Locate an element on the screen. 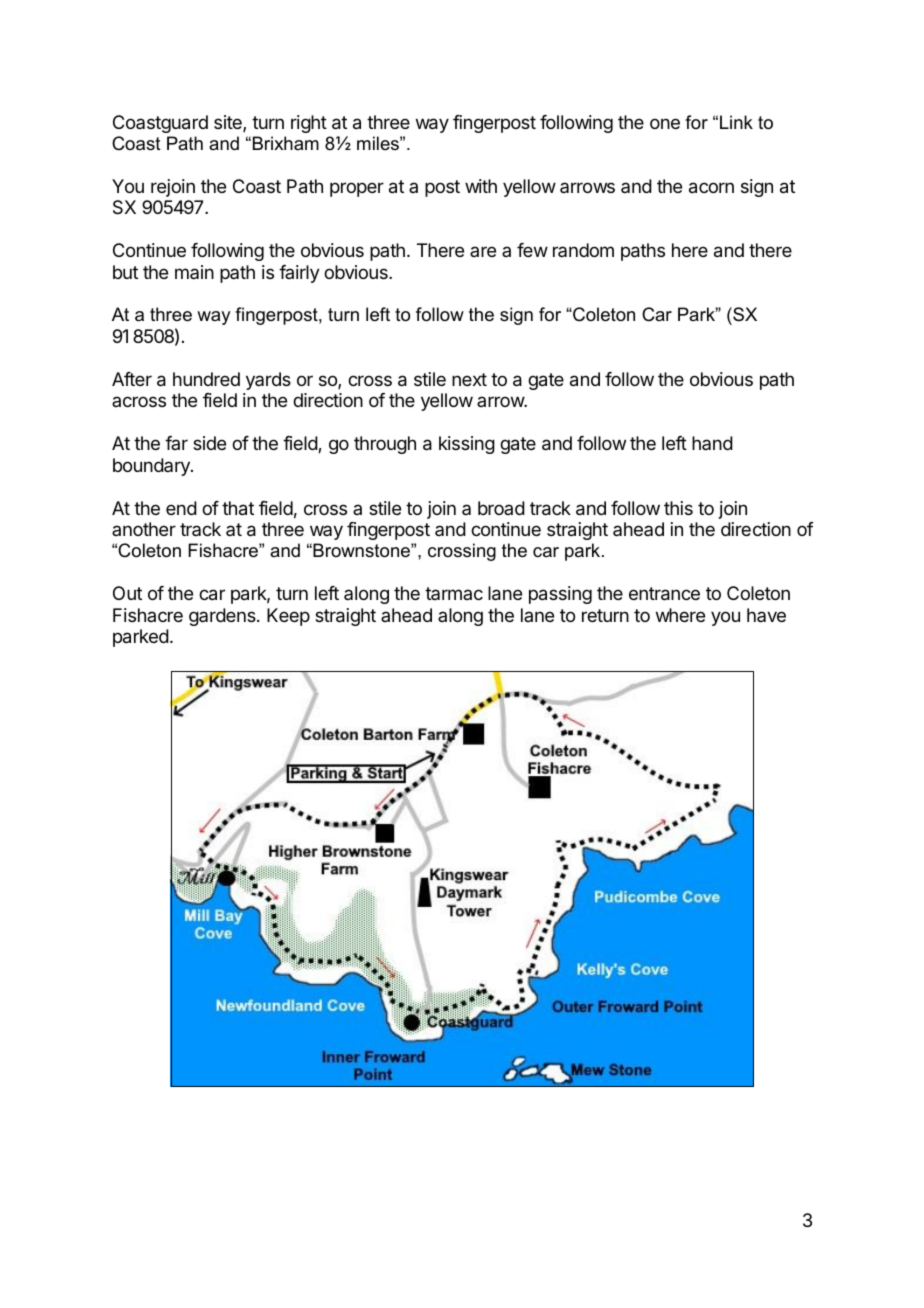 This screenshot has height=1308, width=924. gardens is located at coordinates (223, 617).
